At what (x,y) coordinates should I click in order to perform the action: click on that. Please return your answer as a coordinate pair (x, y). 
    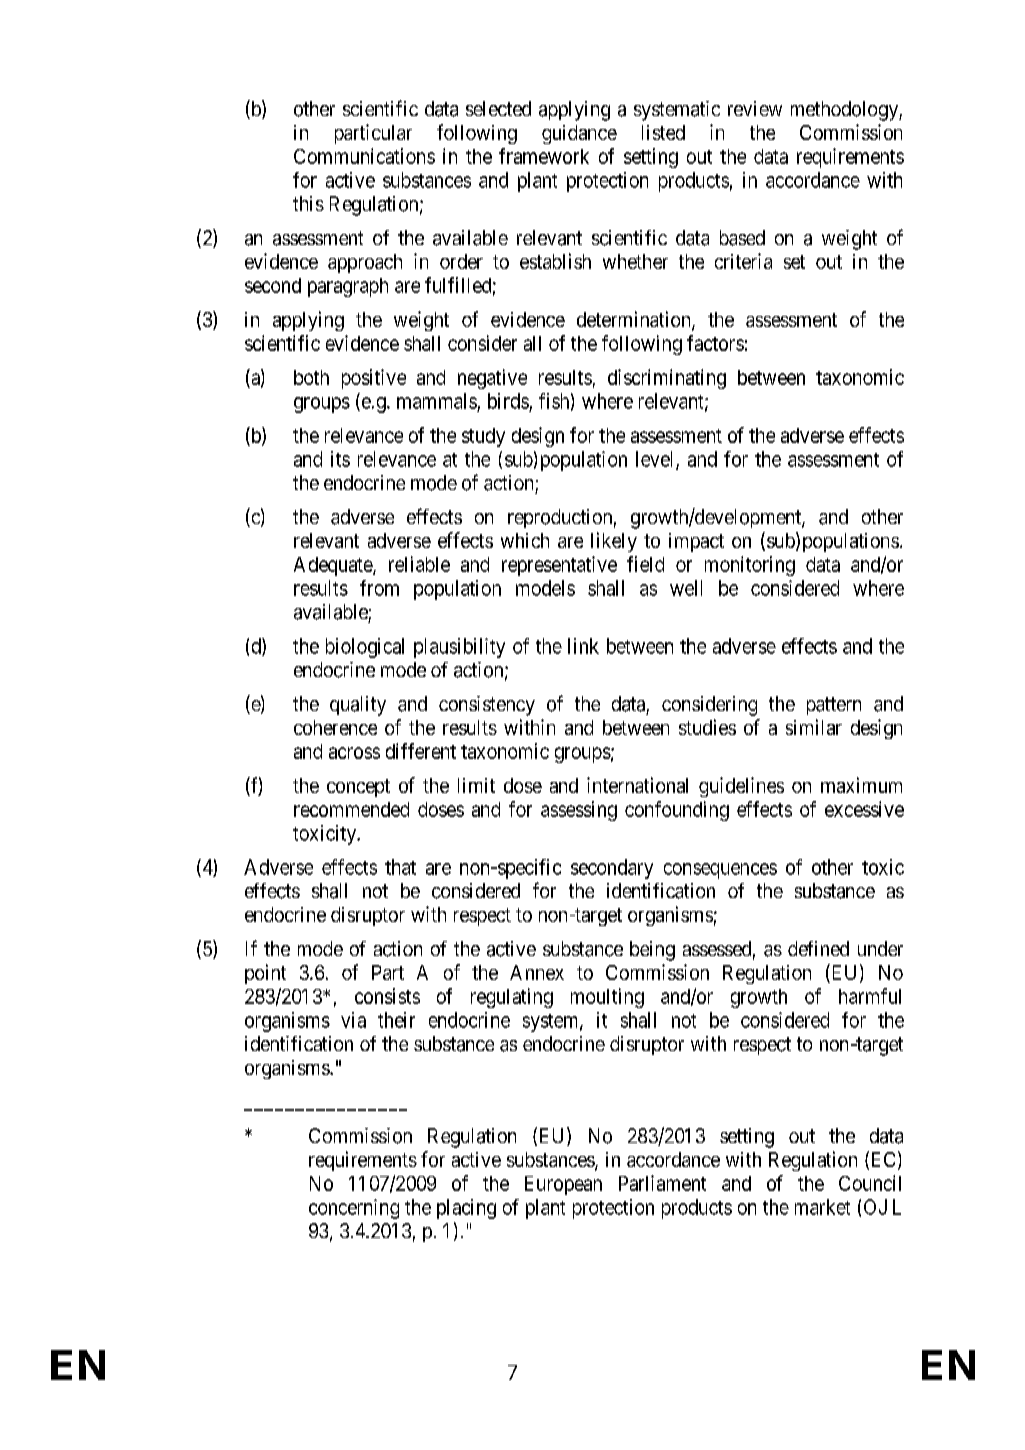
    Looking at the image, I should click on (400, 867).
